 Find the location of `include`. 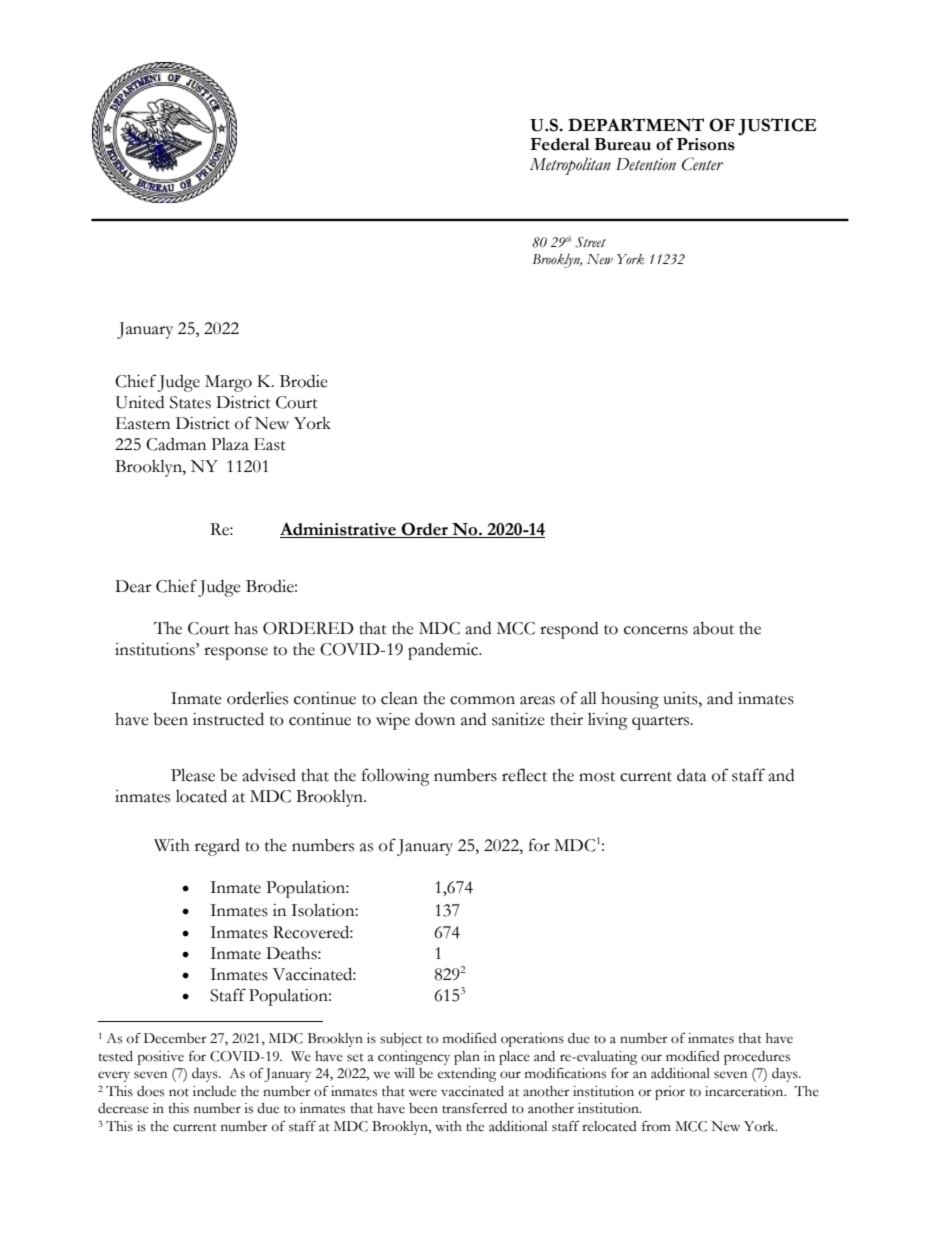

include is located at coordinates (214, 1091).
